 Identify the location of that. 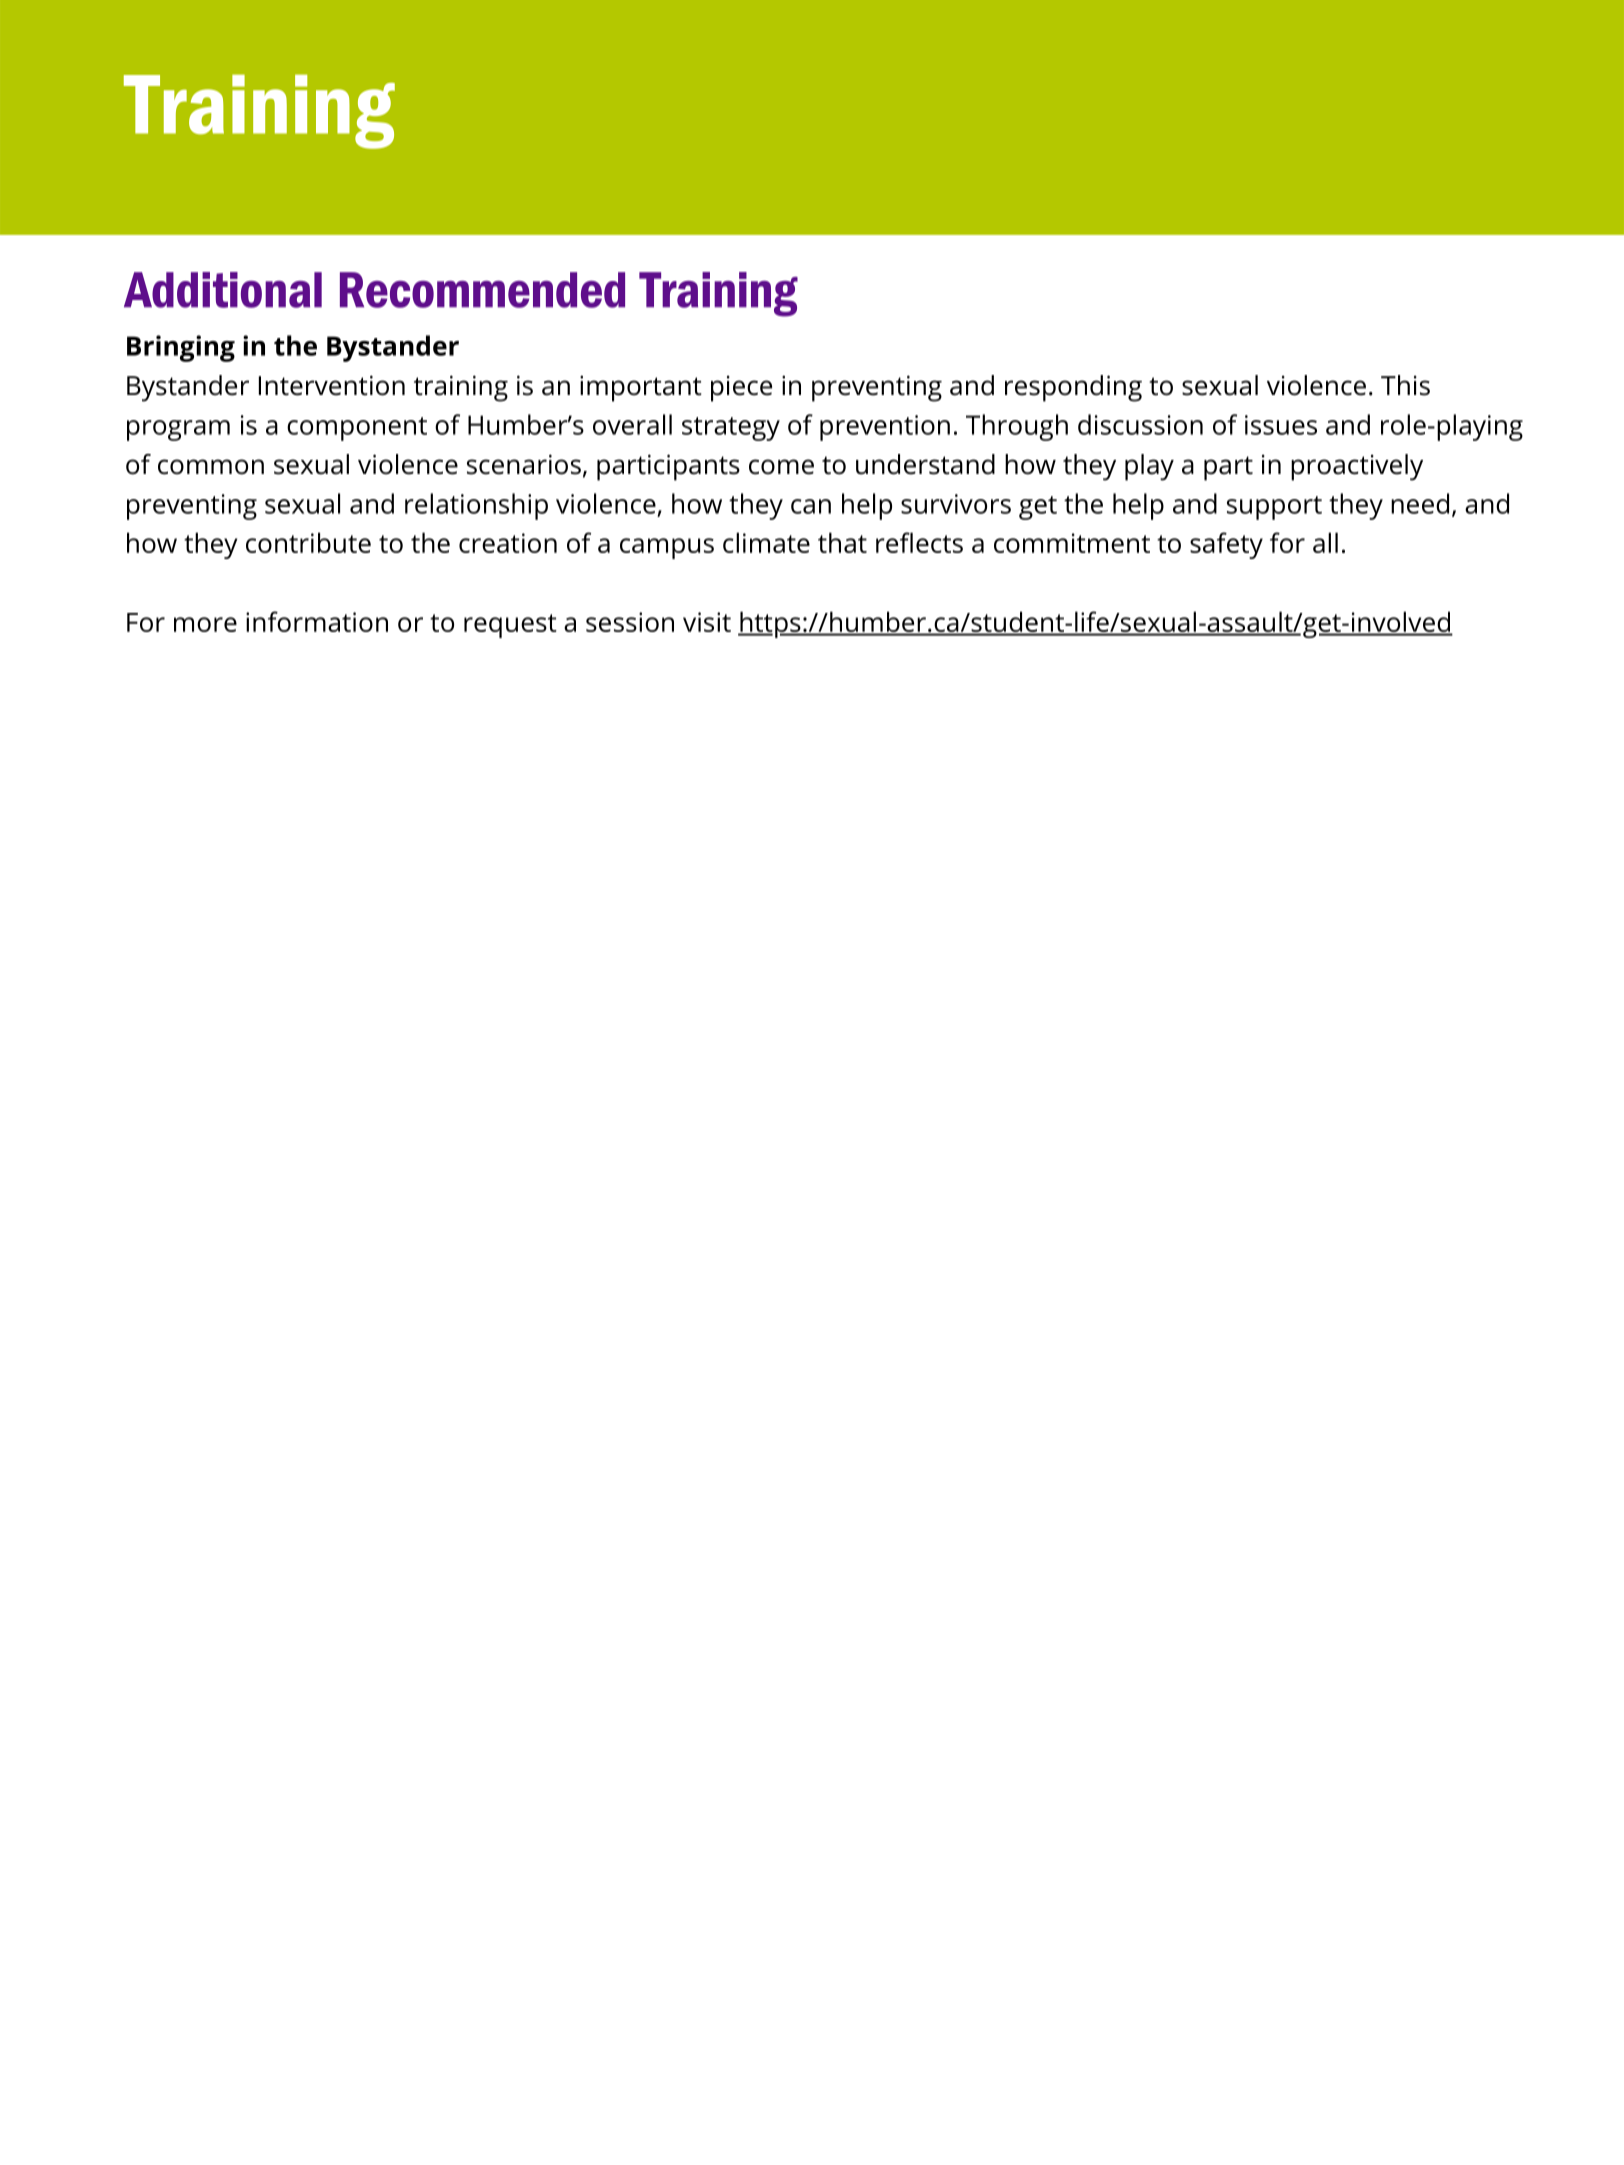
(842, 542).
